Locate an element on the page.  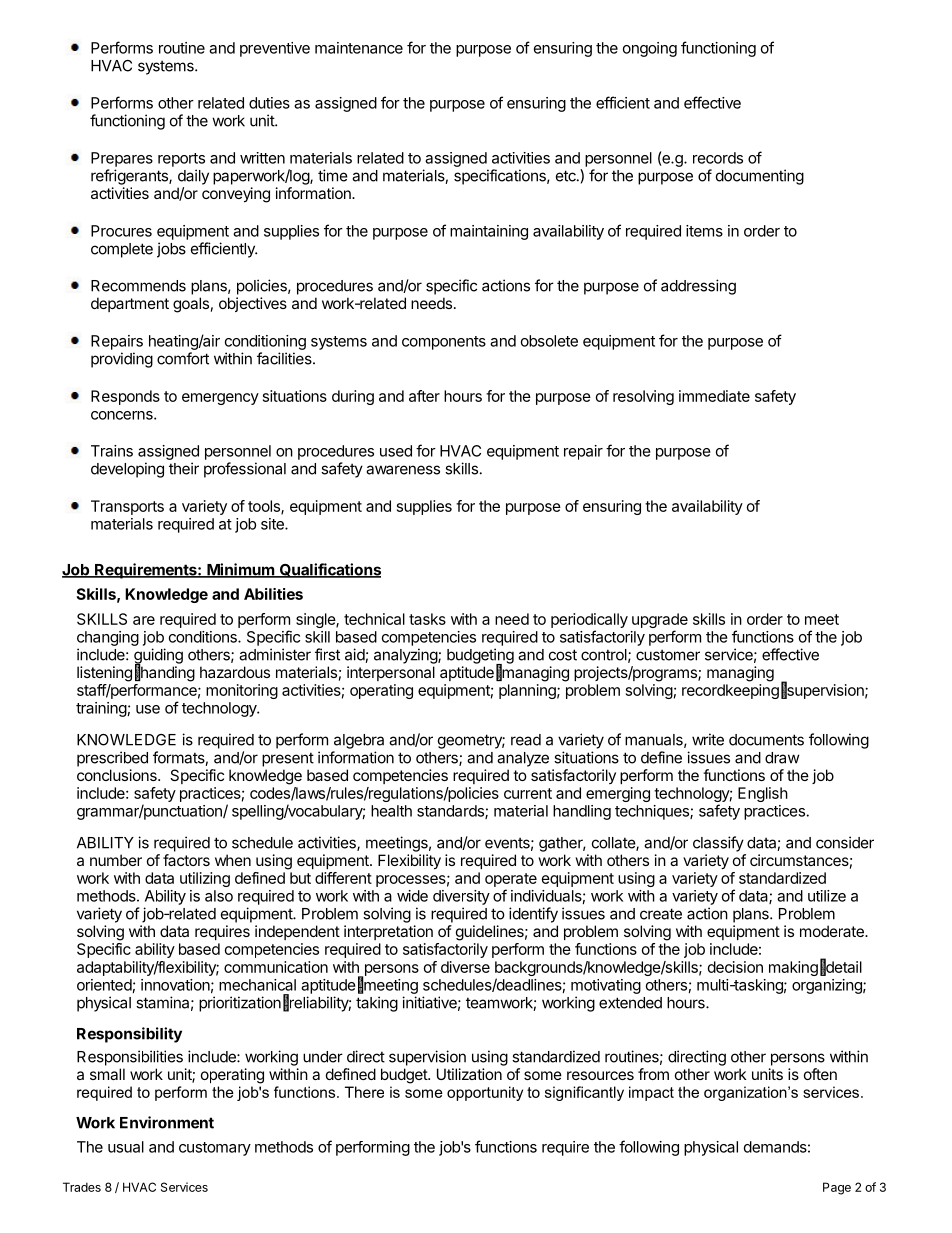
tasks is located at coordinates (427, 619).
